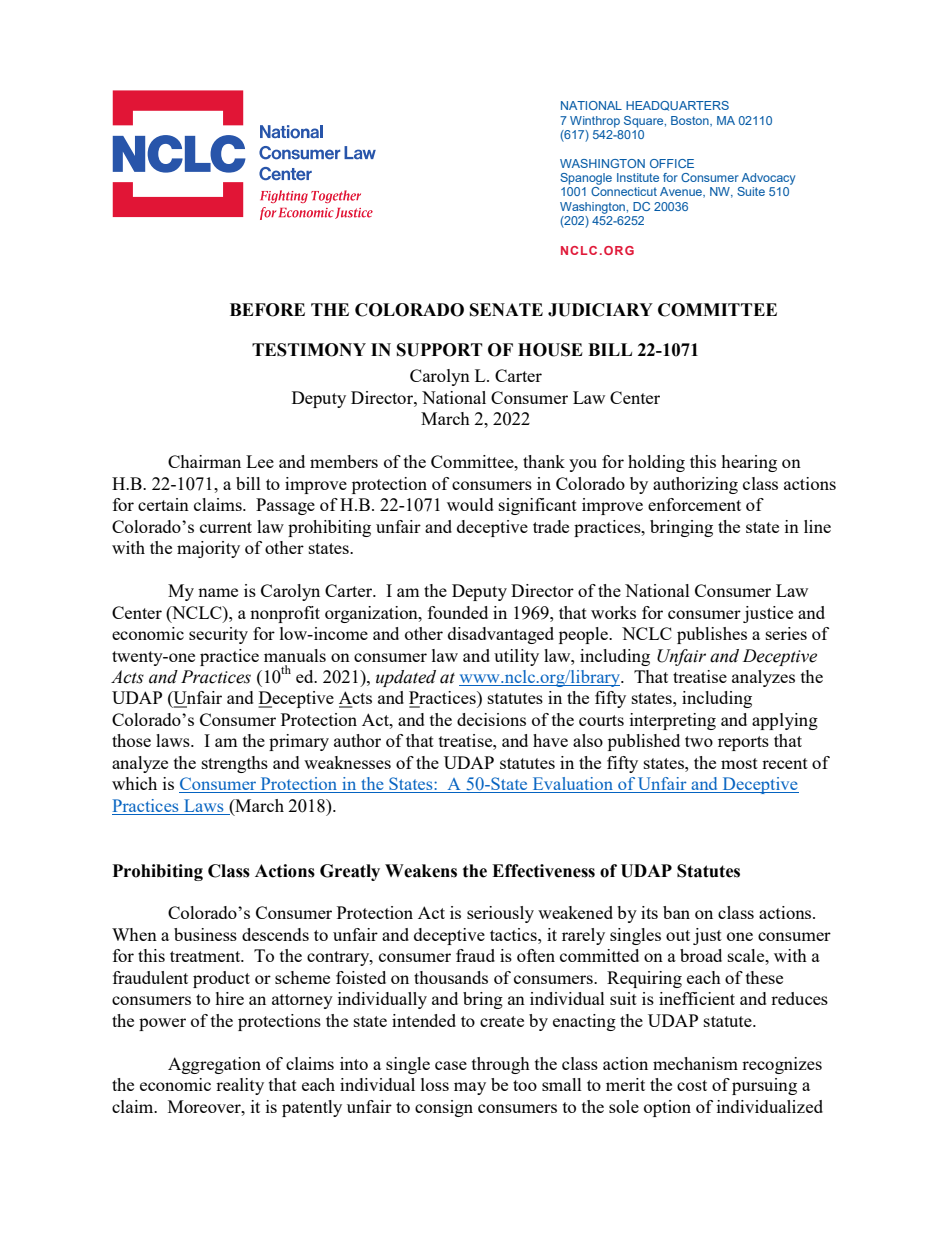 The image size is (952, 1233). What do you see at coordinates (470, 1088) in the screenshot?
I see `may` at bounding box center [470, 1088].
